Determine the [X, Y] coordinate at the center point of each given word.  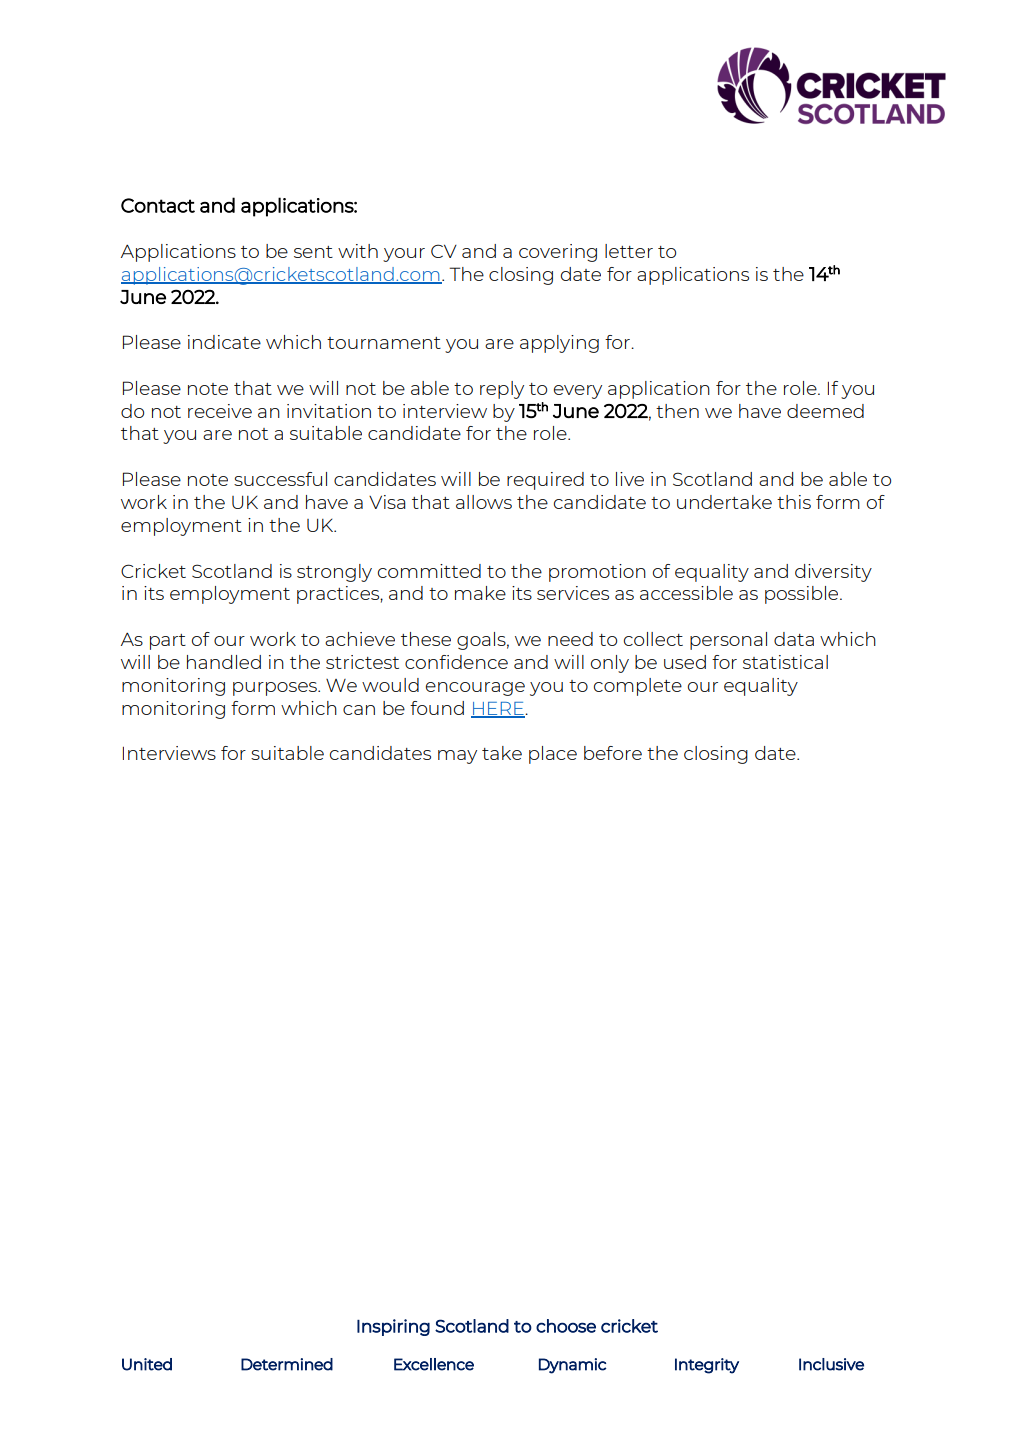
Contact [158, 205]
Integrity [707, 1366]
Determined [287, 1364]
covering [558, 253]
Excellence [434, 1364]
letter [629, 251]
